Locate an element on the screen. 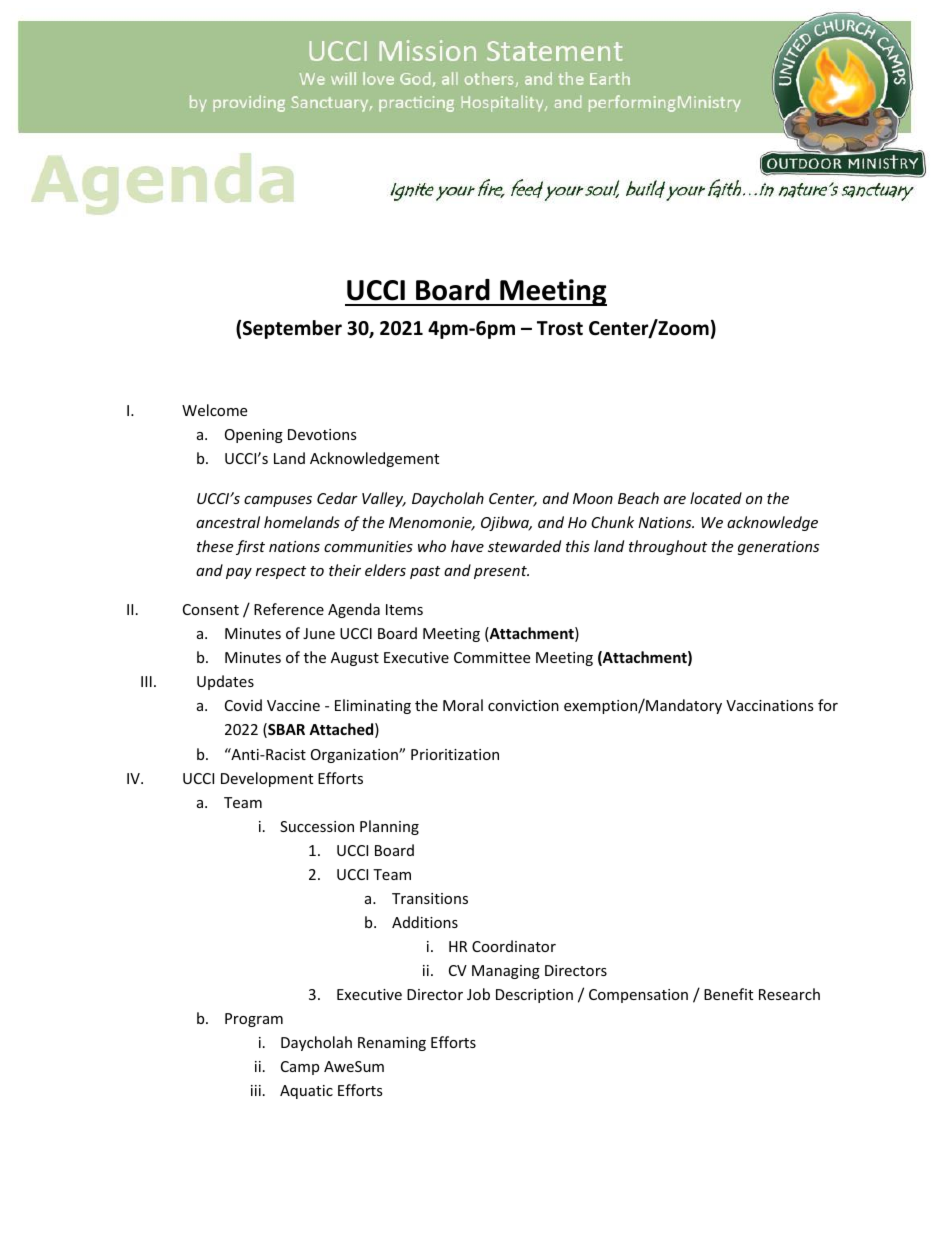  Devotions is located at coordinates (322, 434).
